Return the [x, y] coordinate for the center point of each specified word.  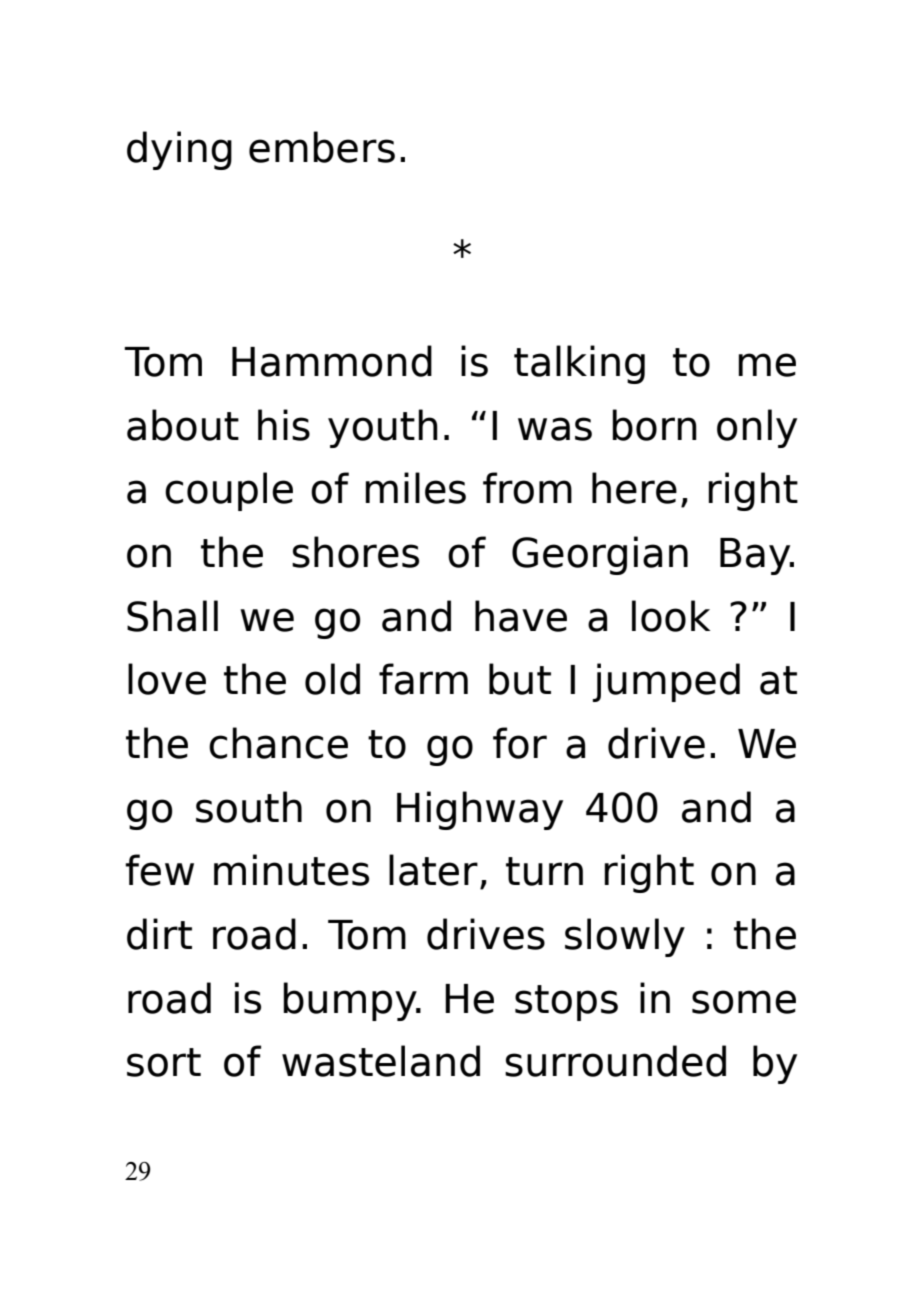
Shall [172, 616]
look [671, 616]
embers [322, 147]
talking [579, 364]
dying [179, 150]
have [521, 616]
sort [164, 1062]
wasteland [381, 1061]
